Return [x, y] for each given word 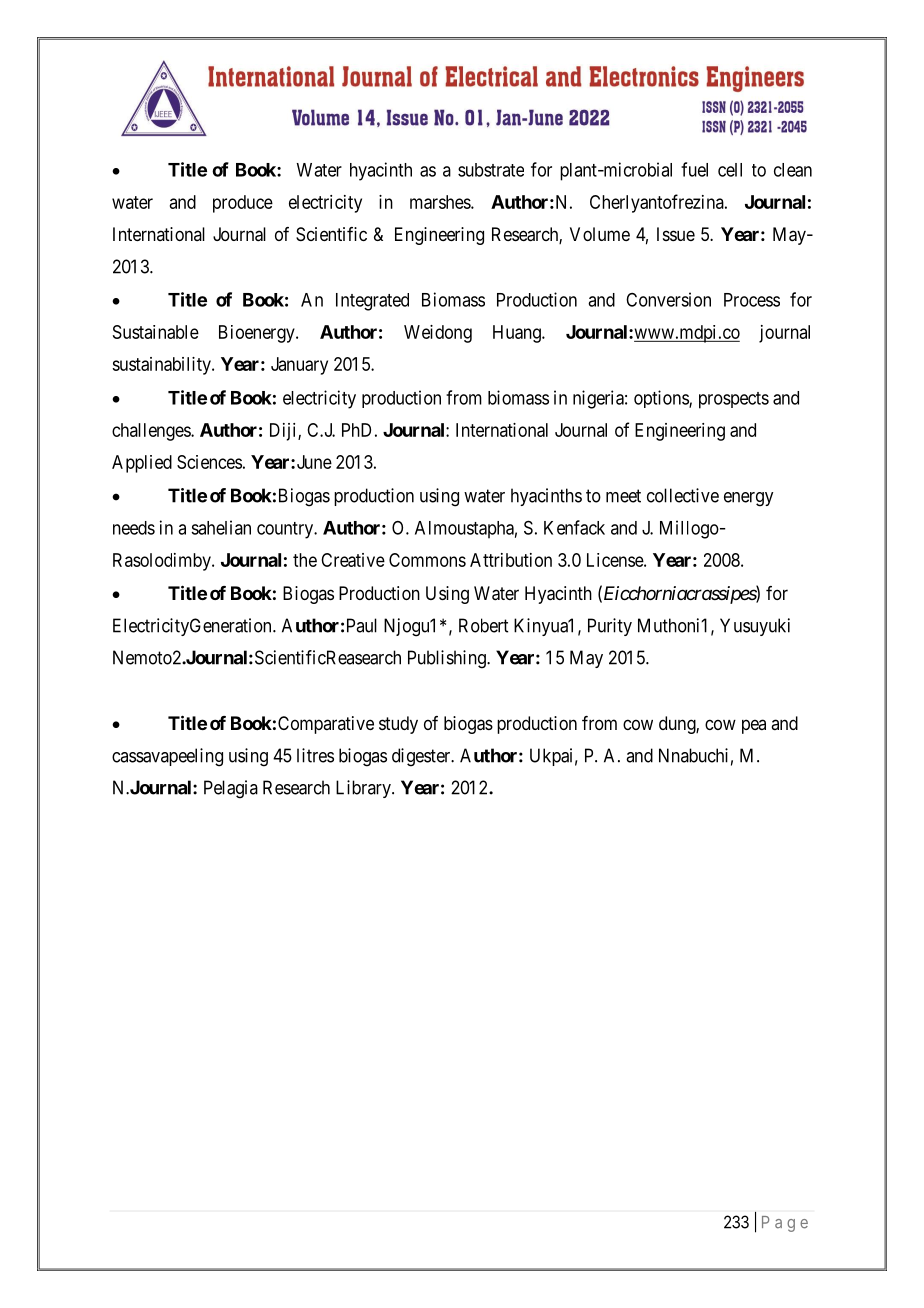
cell [730, 170]
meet [623, 496]
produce [243, 204]
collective [683, 495]
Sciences [209, 462]
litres [315, 755]
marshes [441, 202]
